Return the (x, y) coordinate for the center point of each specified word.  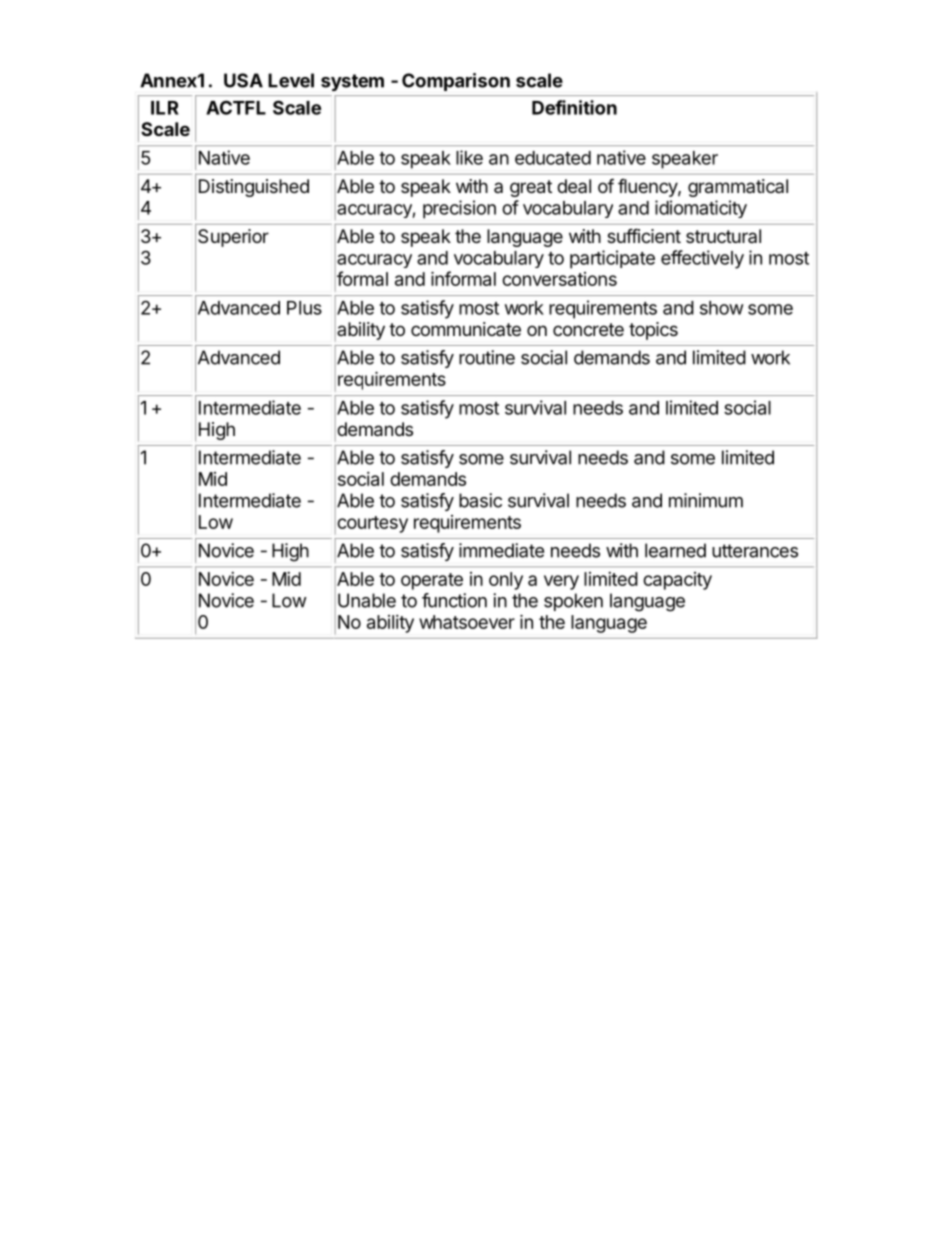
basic (480, 500)
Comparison (456, 82)
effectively (702, 259)
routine (487, 357)
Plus (304, 308)
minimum (706, 500)
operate (432, 581)
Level (291, 80)
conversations (559, 279)
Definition (574, 107)
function (454, 600)
